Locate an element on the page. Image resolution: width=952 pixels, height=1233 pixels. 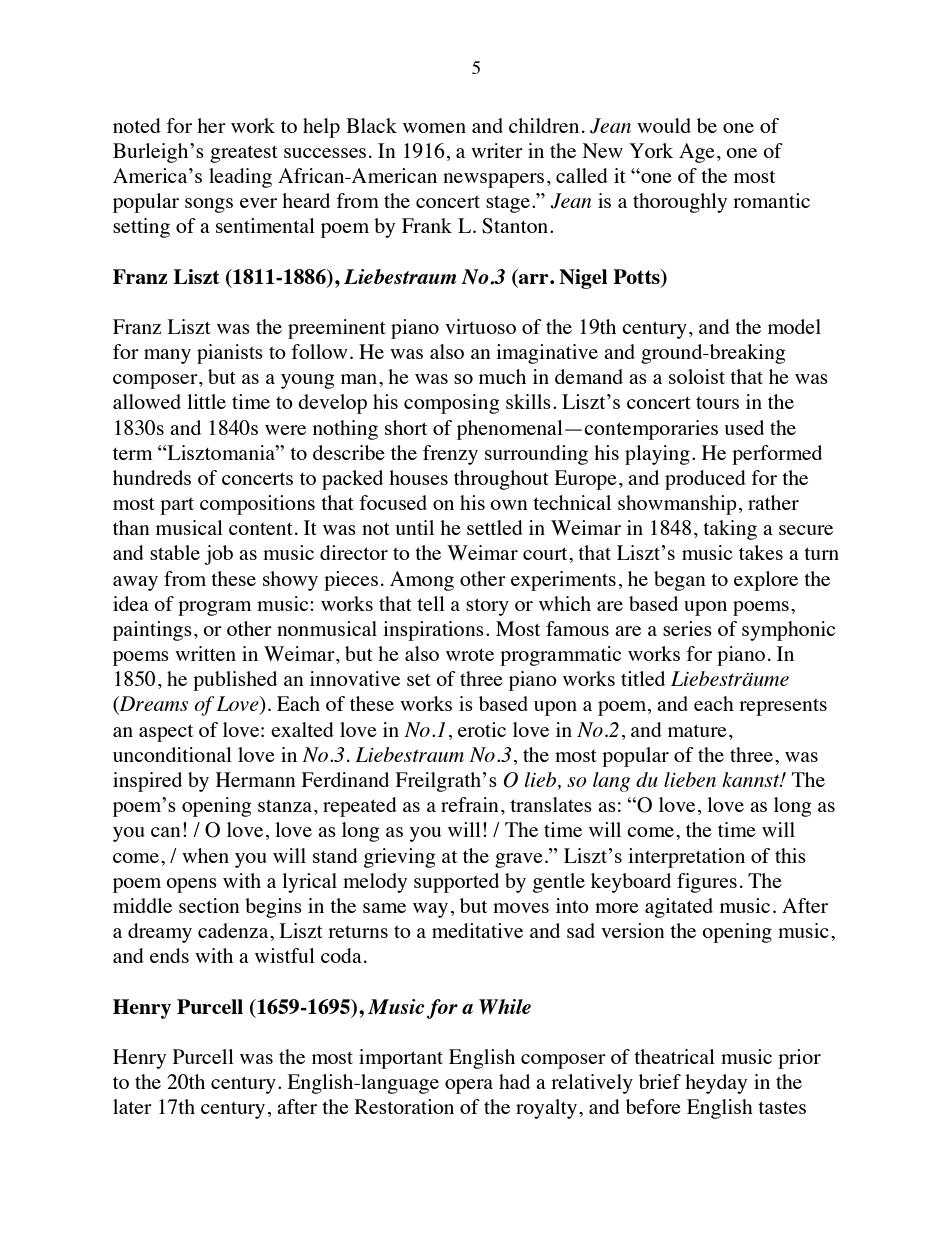
little is located at coordinates (206, 401).
